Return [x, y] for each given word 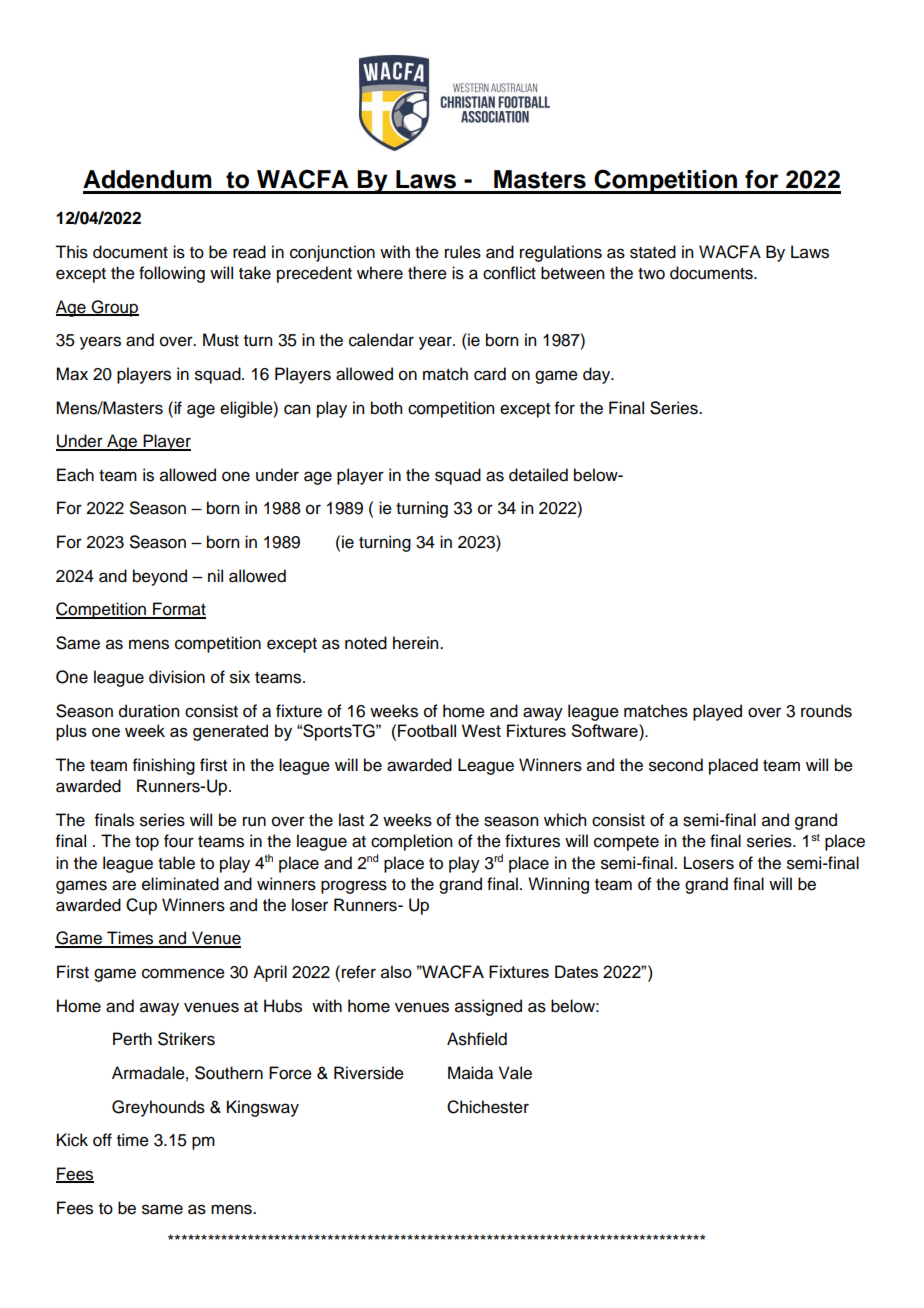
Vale [515, 1073]
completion [411, 842]
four [179, 841]
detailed [538, 475]
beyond [160, 577]
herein [417, 643]
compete [626, 843]
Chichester [488, 1107]
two [651, 274]
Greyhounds [158, 1108]
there [427, 273]
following [172, 274]
